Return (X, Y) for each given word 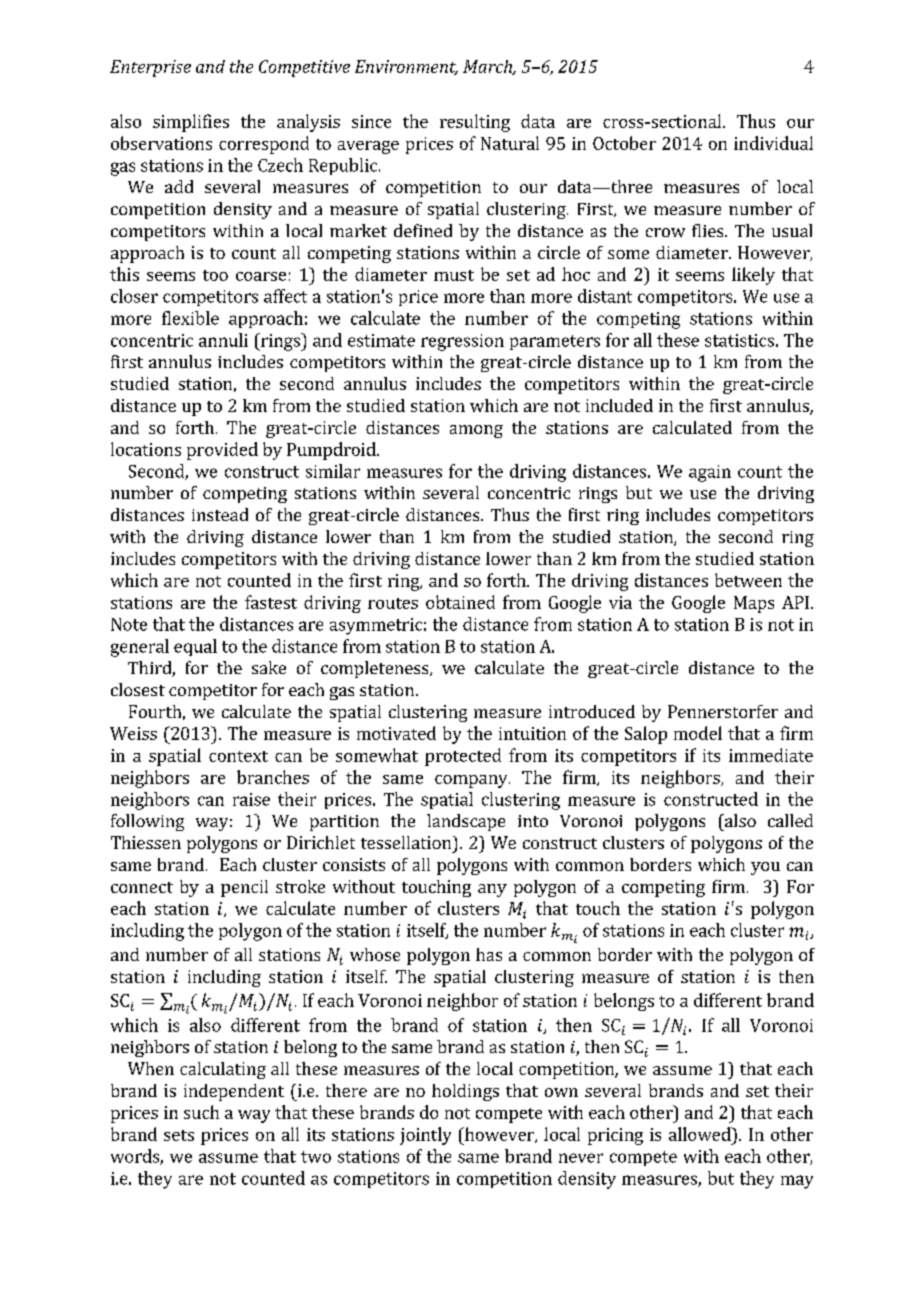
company (472, 781)
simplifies (191, 123)
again (710, 473)
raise (251, 799)
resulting (475, 123)
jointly (425, 1136)
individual (773, 143)
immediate (771, 755)
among (476, 431)
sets (179, 1135)
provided (222, 451)
